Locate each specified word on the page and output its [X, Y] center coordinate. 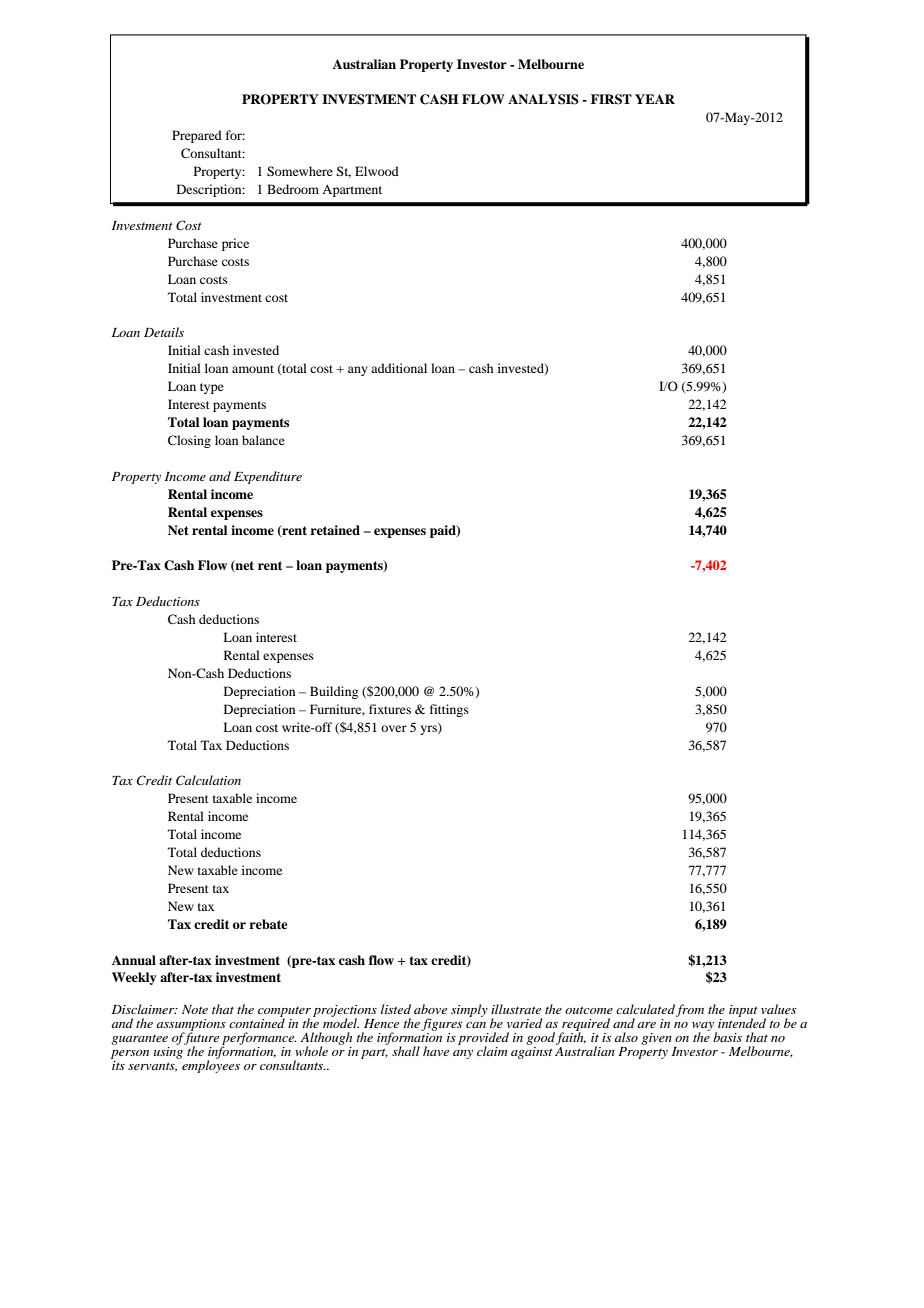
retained [335, 530]
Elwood [377, 171]
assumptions [191, 1026]
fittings [449, 710]
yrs [429, 729]
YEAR [655, 99]
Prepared [197, 136]
